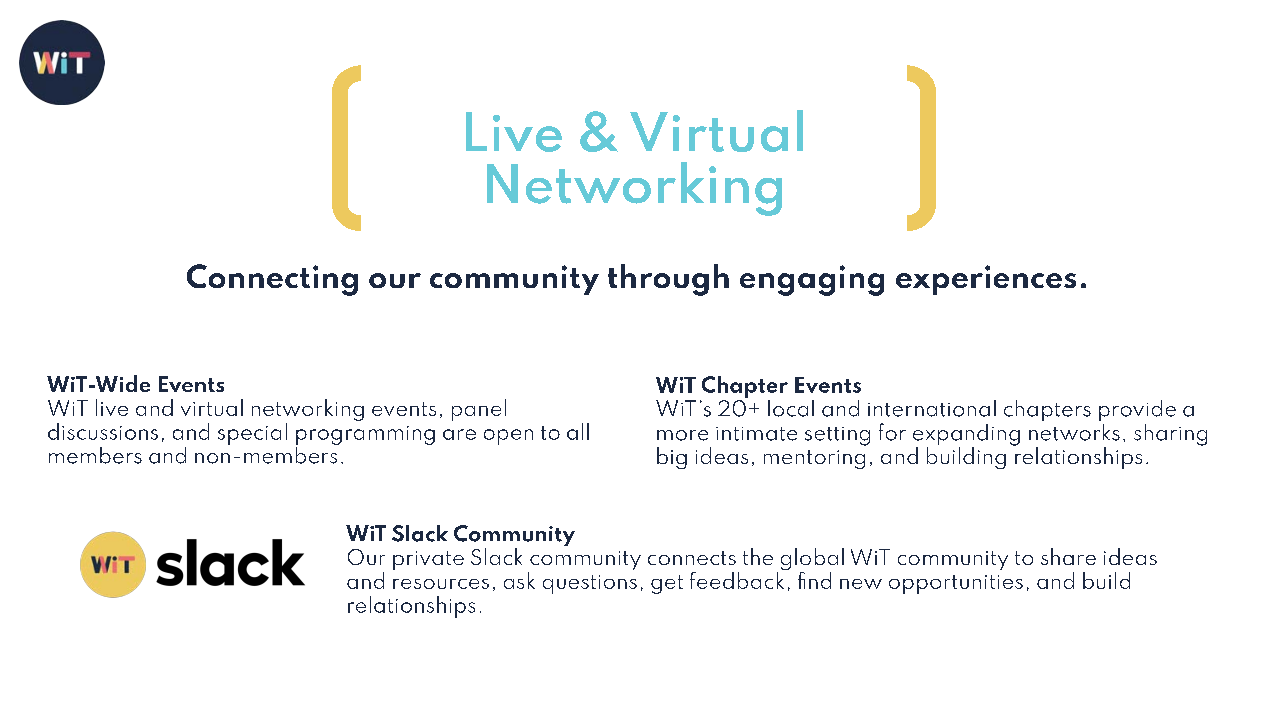 This page has width=1268, height=713. I want to click on Connecting, so click(272, 280).
